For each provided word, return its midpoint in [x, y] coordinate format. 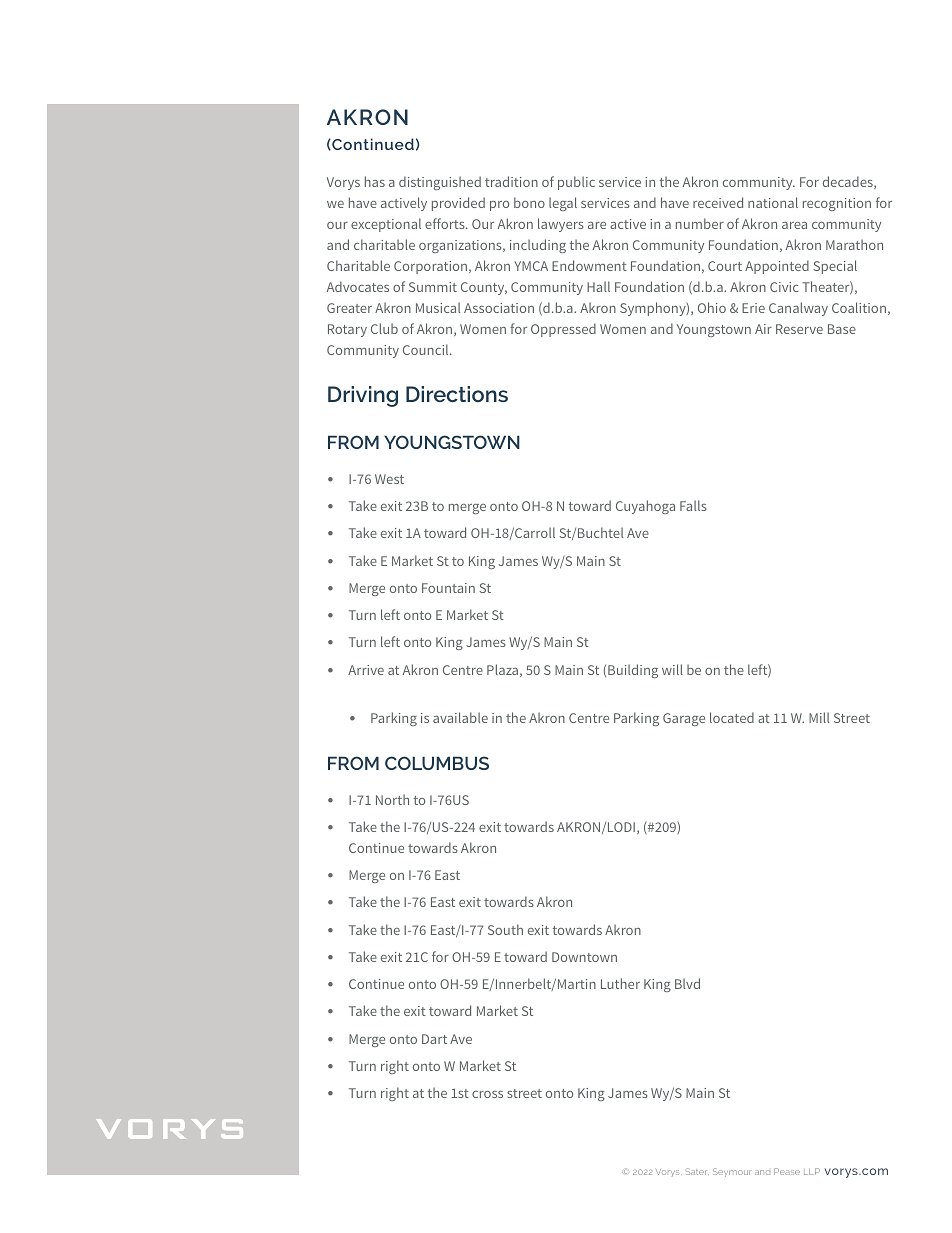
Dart [434, 1039]
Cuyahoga [645, 507]
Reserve [799, 329]
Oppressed [563, 330]
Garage [684, 719]
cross [487, 1094]
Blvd [687, 983]
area [794, 225]
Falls [693, 505]
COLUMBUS [437, 763]
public [576, 183]
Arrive [366, 670]
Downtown [584, 957]
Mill [819, 717]
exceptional [386, 225]
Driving [363, 396]
